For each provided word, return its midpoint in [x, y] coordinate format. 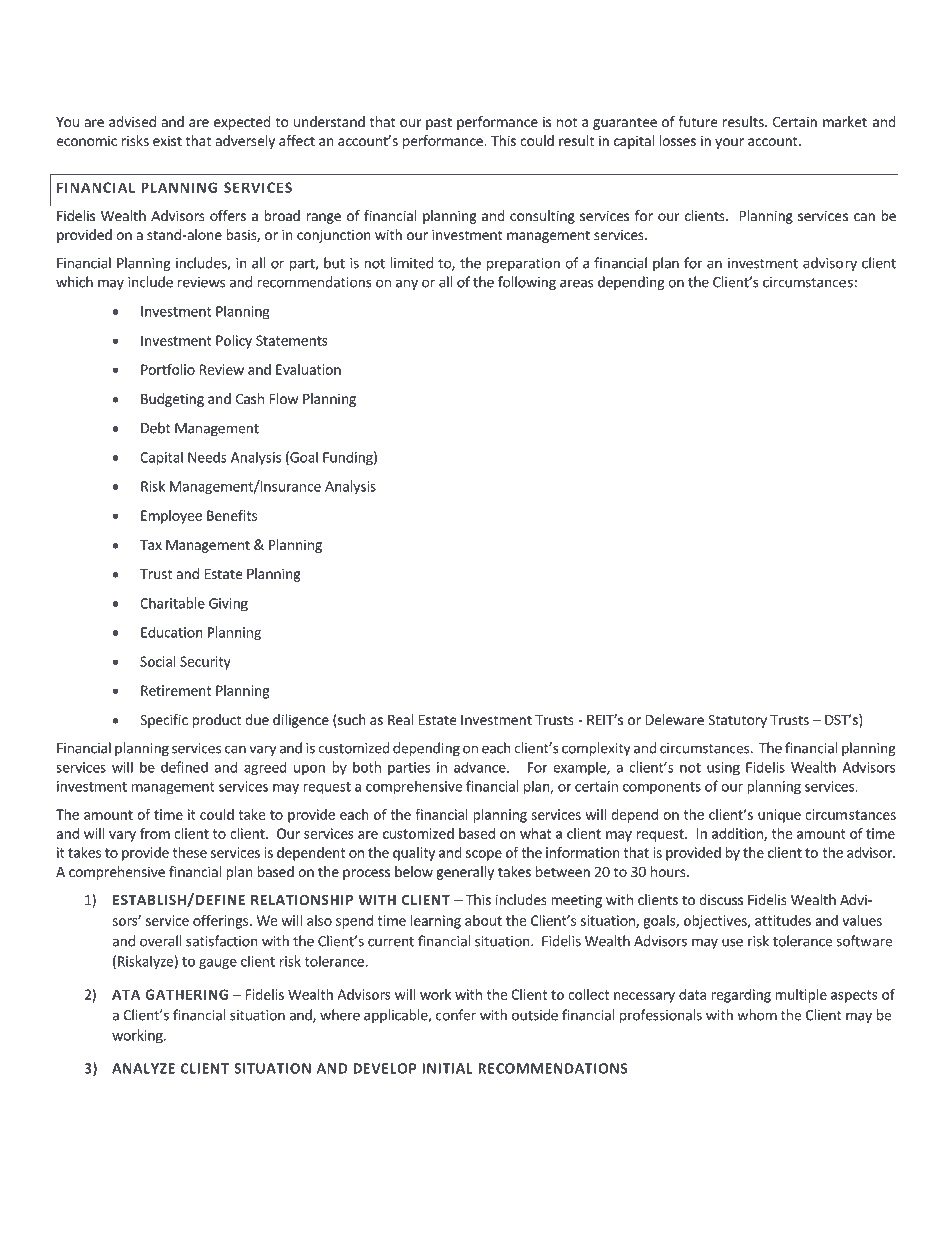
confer [456, 1015]
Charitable [172, 603]
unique [779, 816]
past [439, 123]
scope [484, 855]
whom [757, 1015]
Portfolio [168, 369]
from [155, 833]
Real [400, 719]
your [729, 143]
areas [576, 283]
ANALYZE [143, 1068]
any [407, 284]
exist [167, 140]
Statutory [737, 721]
